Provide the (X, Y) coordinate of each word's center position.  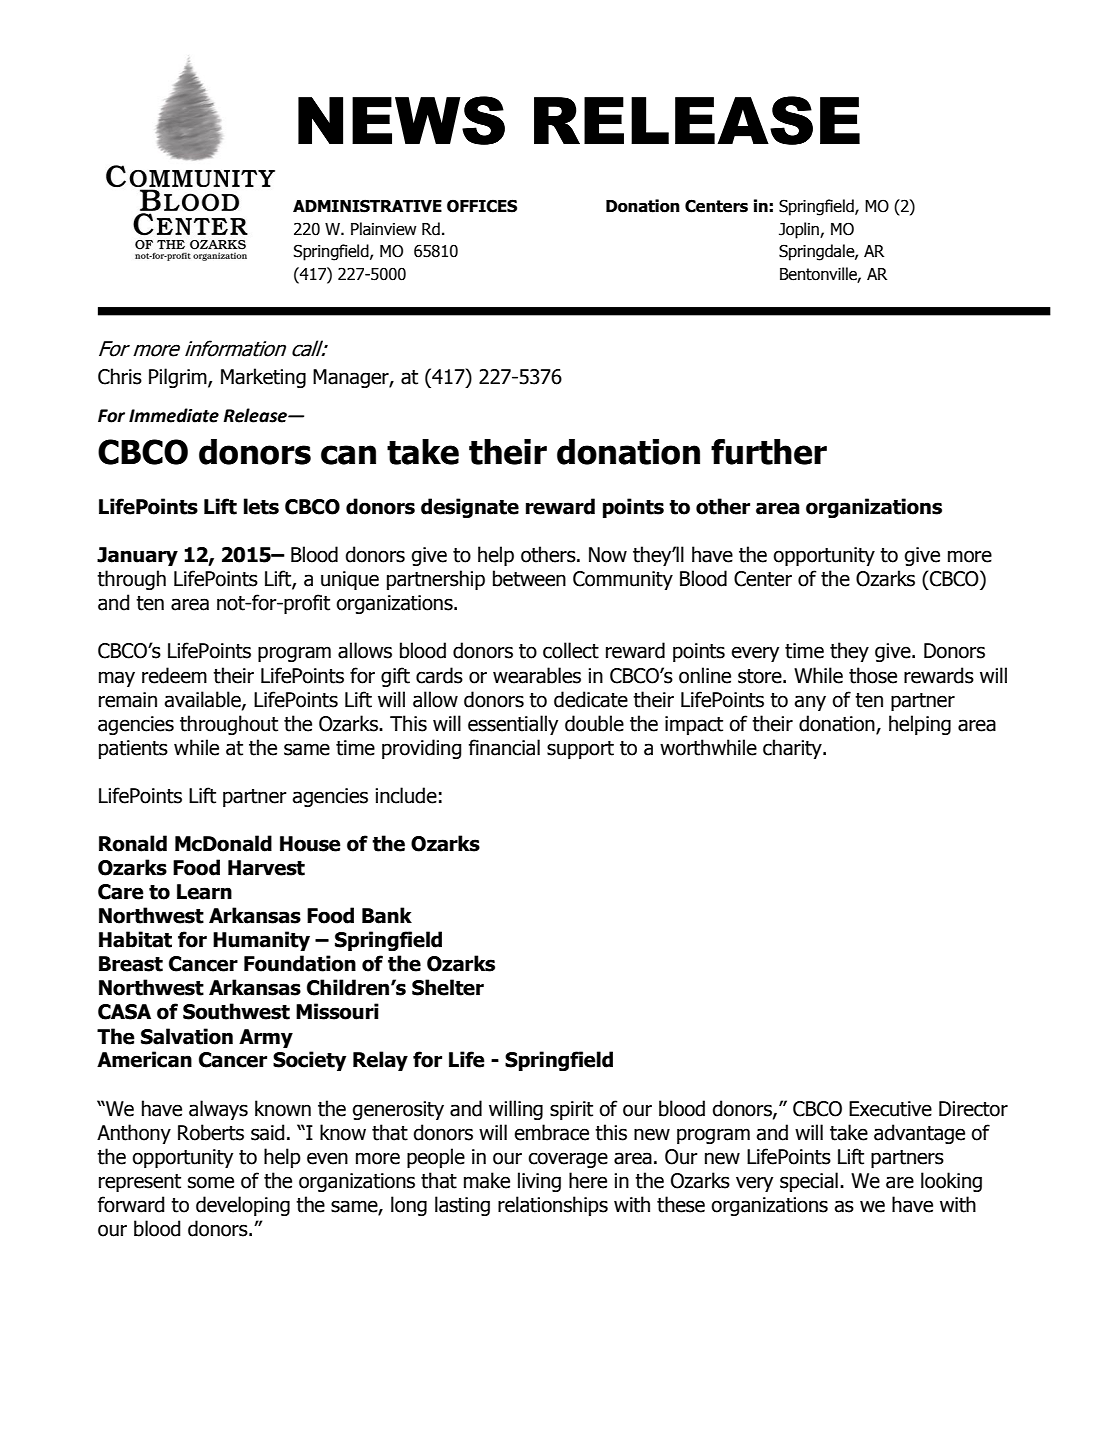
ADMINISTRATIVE (367, 206)
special (809, 1182)
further (769, 452)
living (539, 1182)
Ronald (133, 843)
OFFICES (482, 206)
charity (793, 749)
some (211, 1182)
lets (261, 506)
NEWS (401, 120)
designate (470, 508)
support (580, 750)
